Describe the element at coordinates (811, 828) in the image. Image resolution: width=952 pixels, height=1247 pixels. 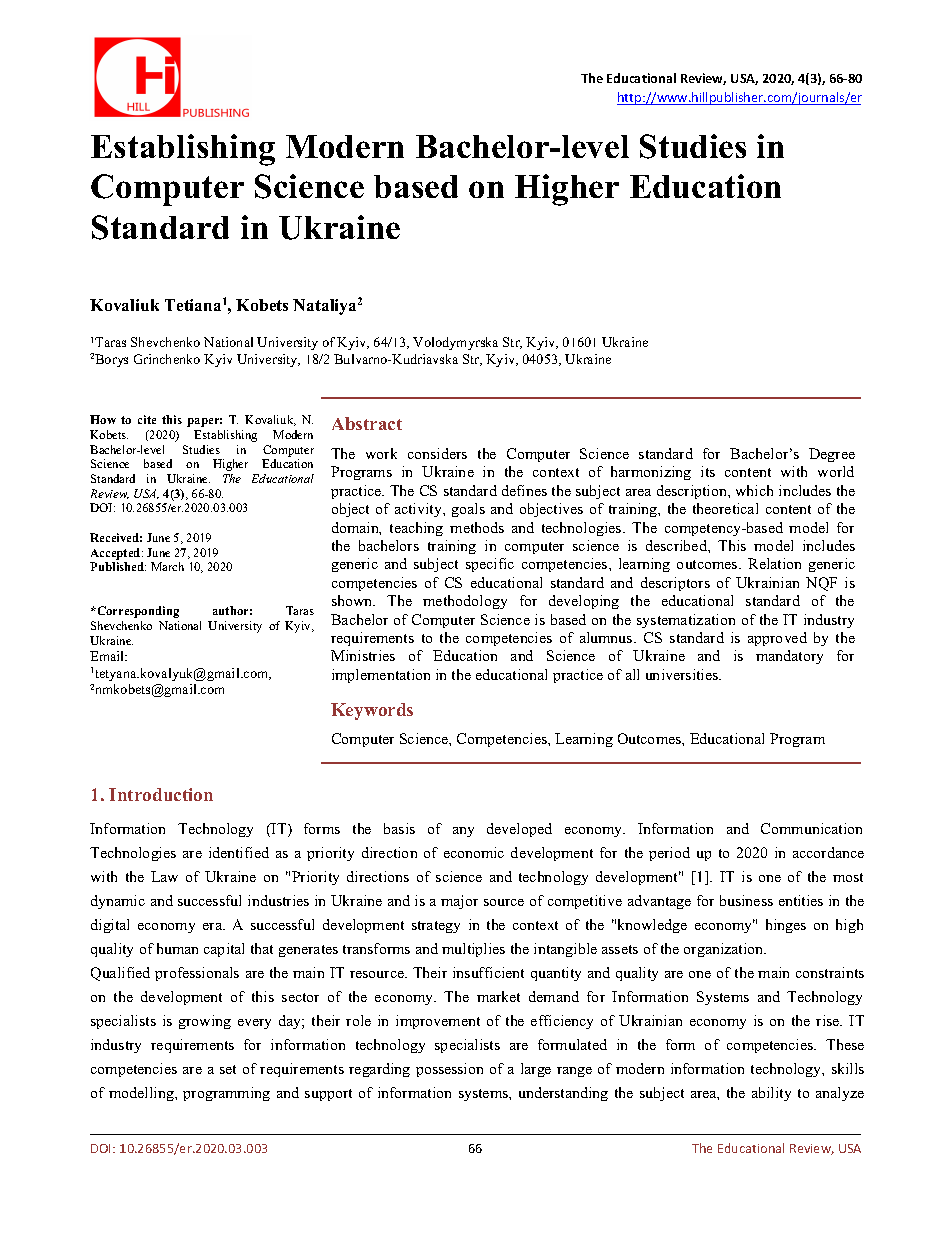
I see `Communication` at that location.
